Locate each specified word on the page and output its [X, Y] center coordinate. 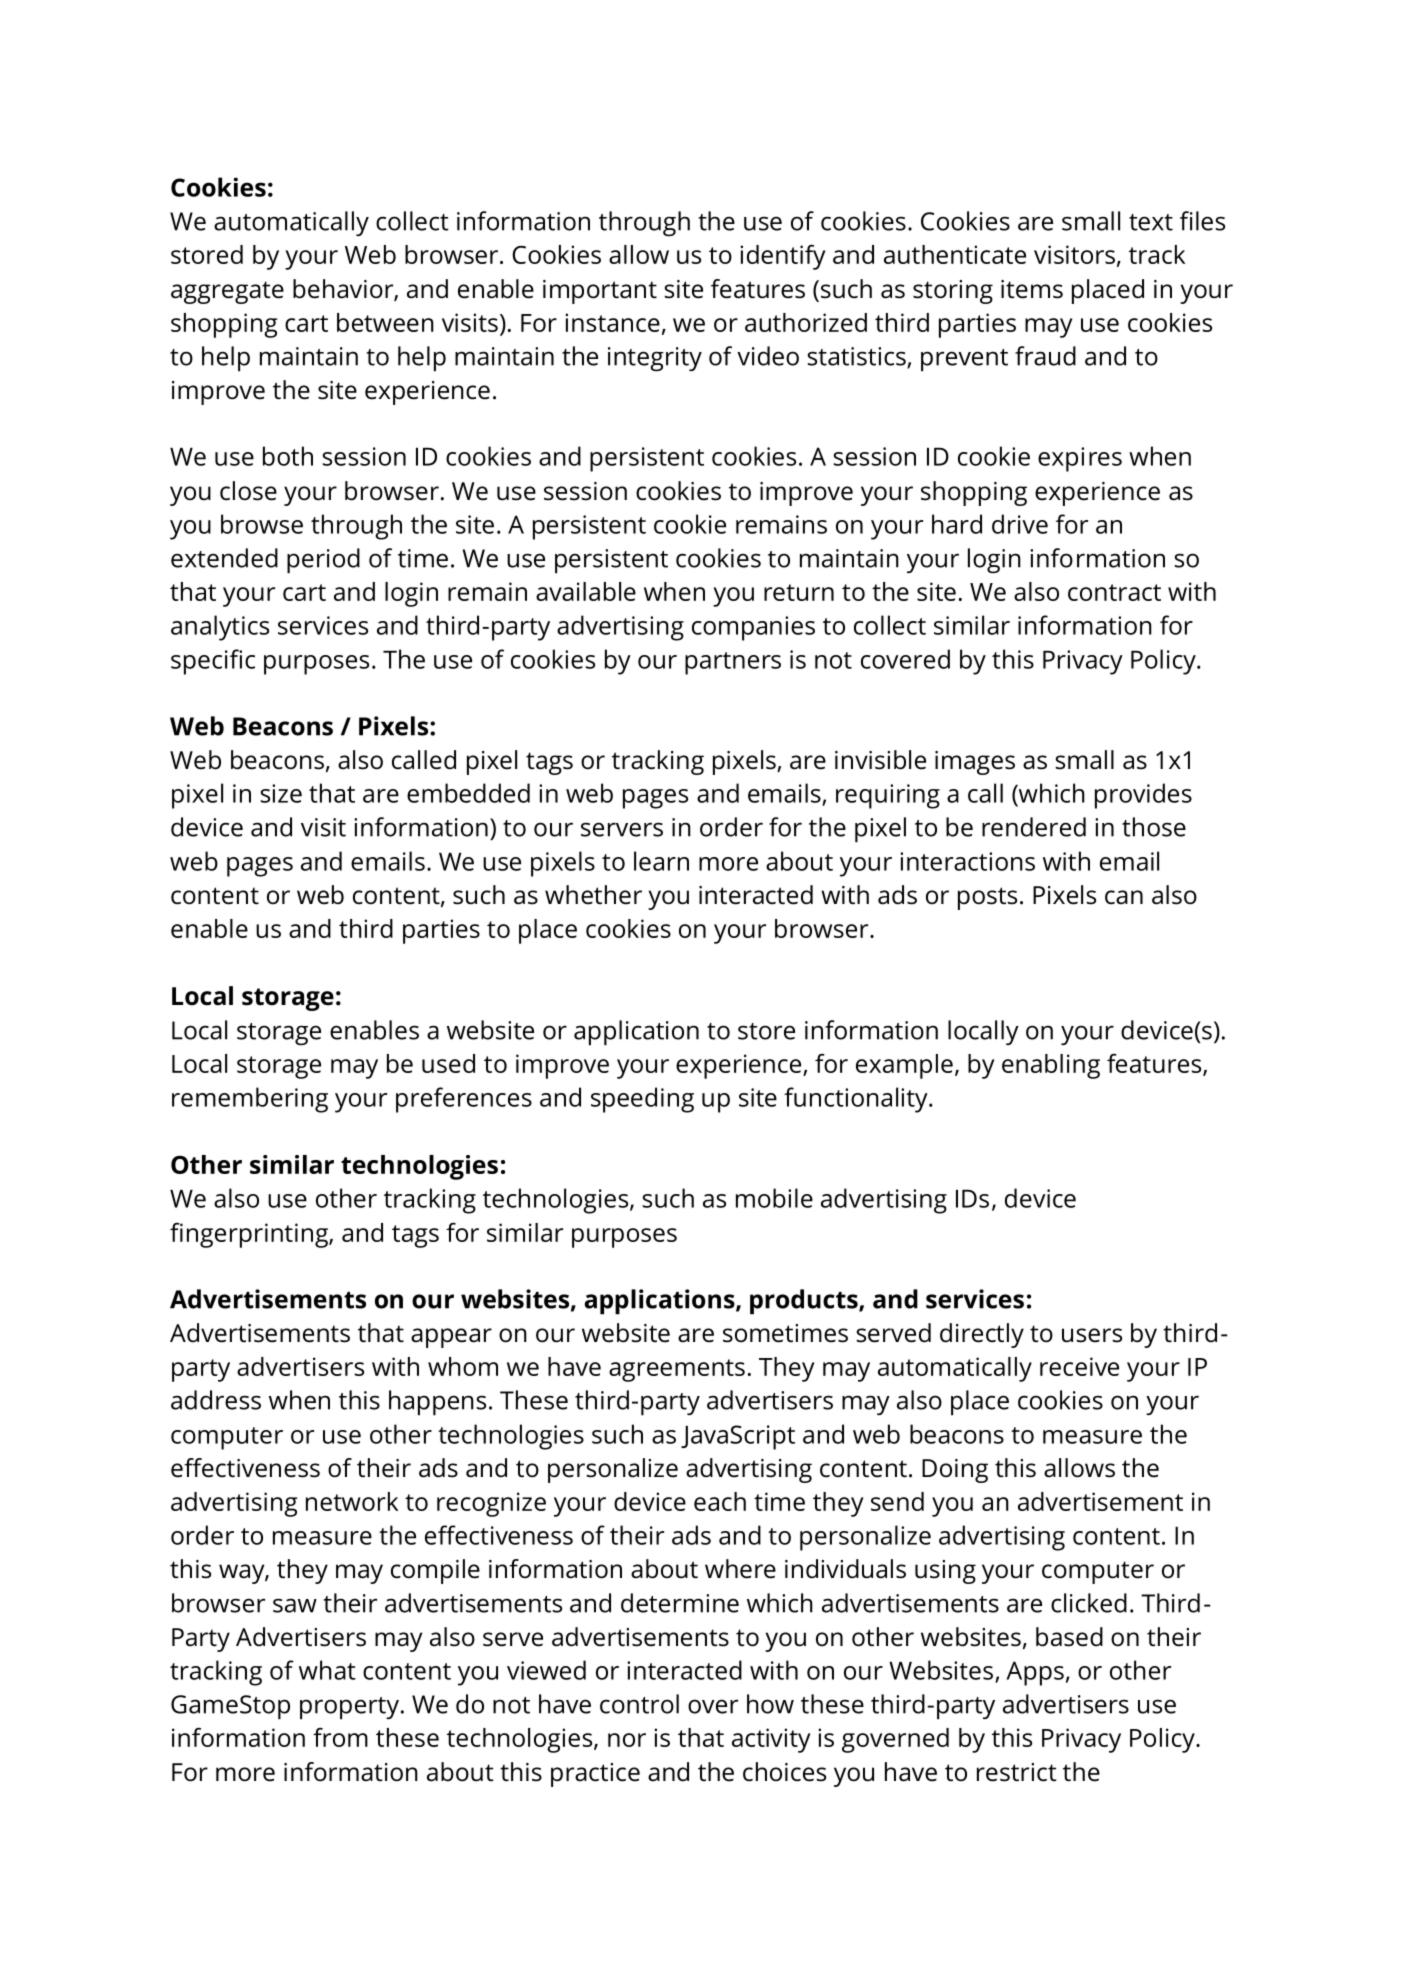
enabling [1051, 1066]
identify [782, 257]
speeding [642, 1100]
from [340, 1737]
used [448, 1063]
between [385, 322]
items [1032, 289]
